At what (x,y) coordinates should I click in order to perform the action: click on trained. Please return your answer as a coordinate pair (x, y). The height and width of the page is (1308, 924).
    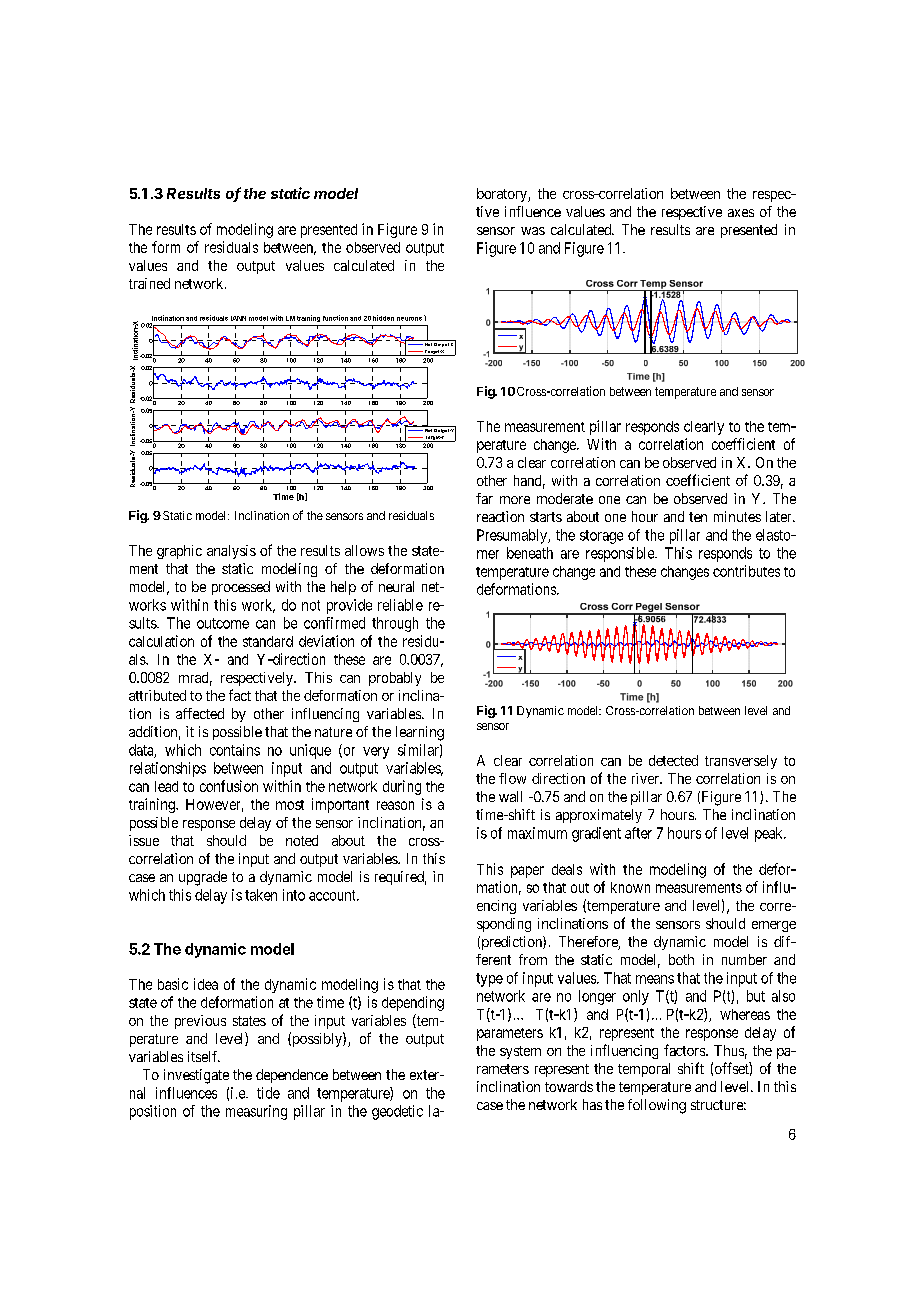
    Looking at the image, I should click on (149, 283).
